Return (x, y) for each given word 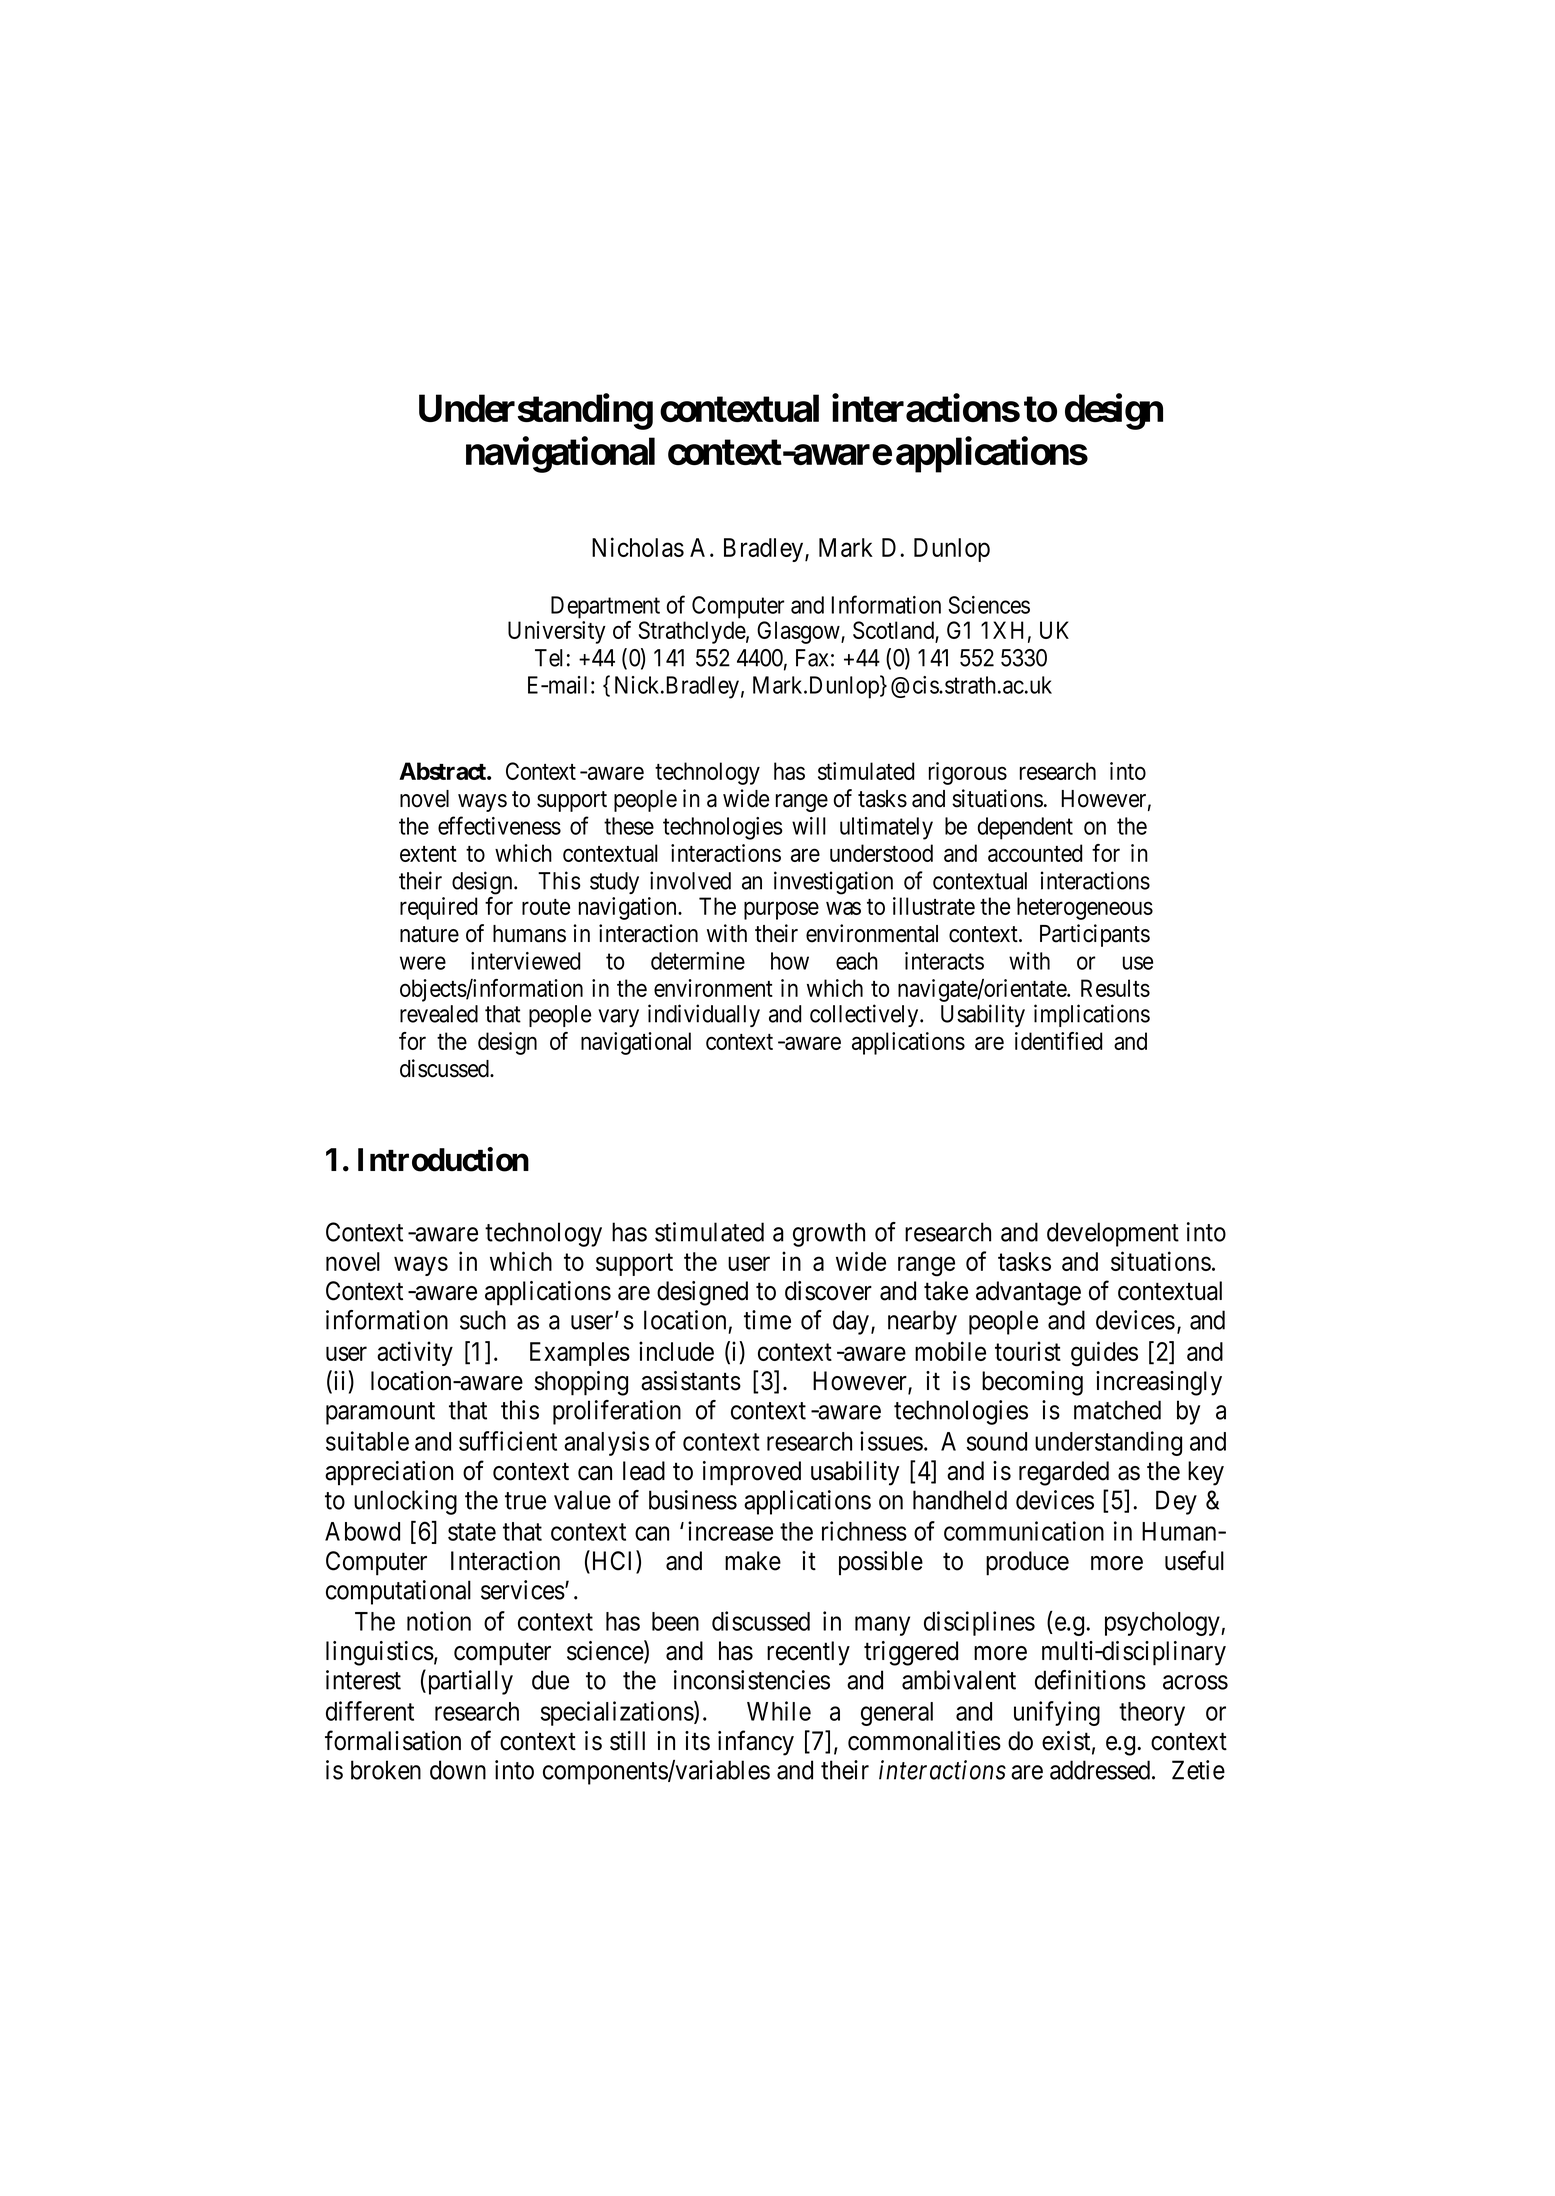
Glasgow (799, 632)
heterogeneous (1085, 908)
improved (752, 1473)
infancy (756, 1743)
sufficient (508, 1441)
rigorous (968, 773)
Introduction (443, 1159)
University (557, 632)
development (1113, 1234)
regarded (1064, 1473)
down (458, 1770)
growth (829, 1234)
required (438, 908)
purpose (781, 911)
